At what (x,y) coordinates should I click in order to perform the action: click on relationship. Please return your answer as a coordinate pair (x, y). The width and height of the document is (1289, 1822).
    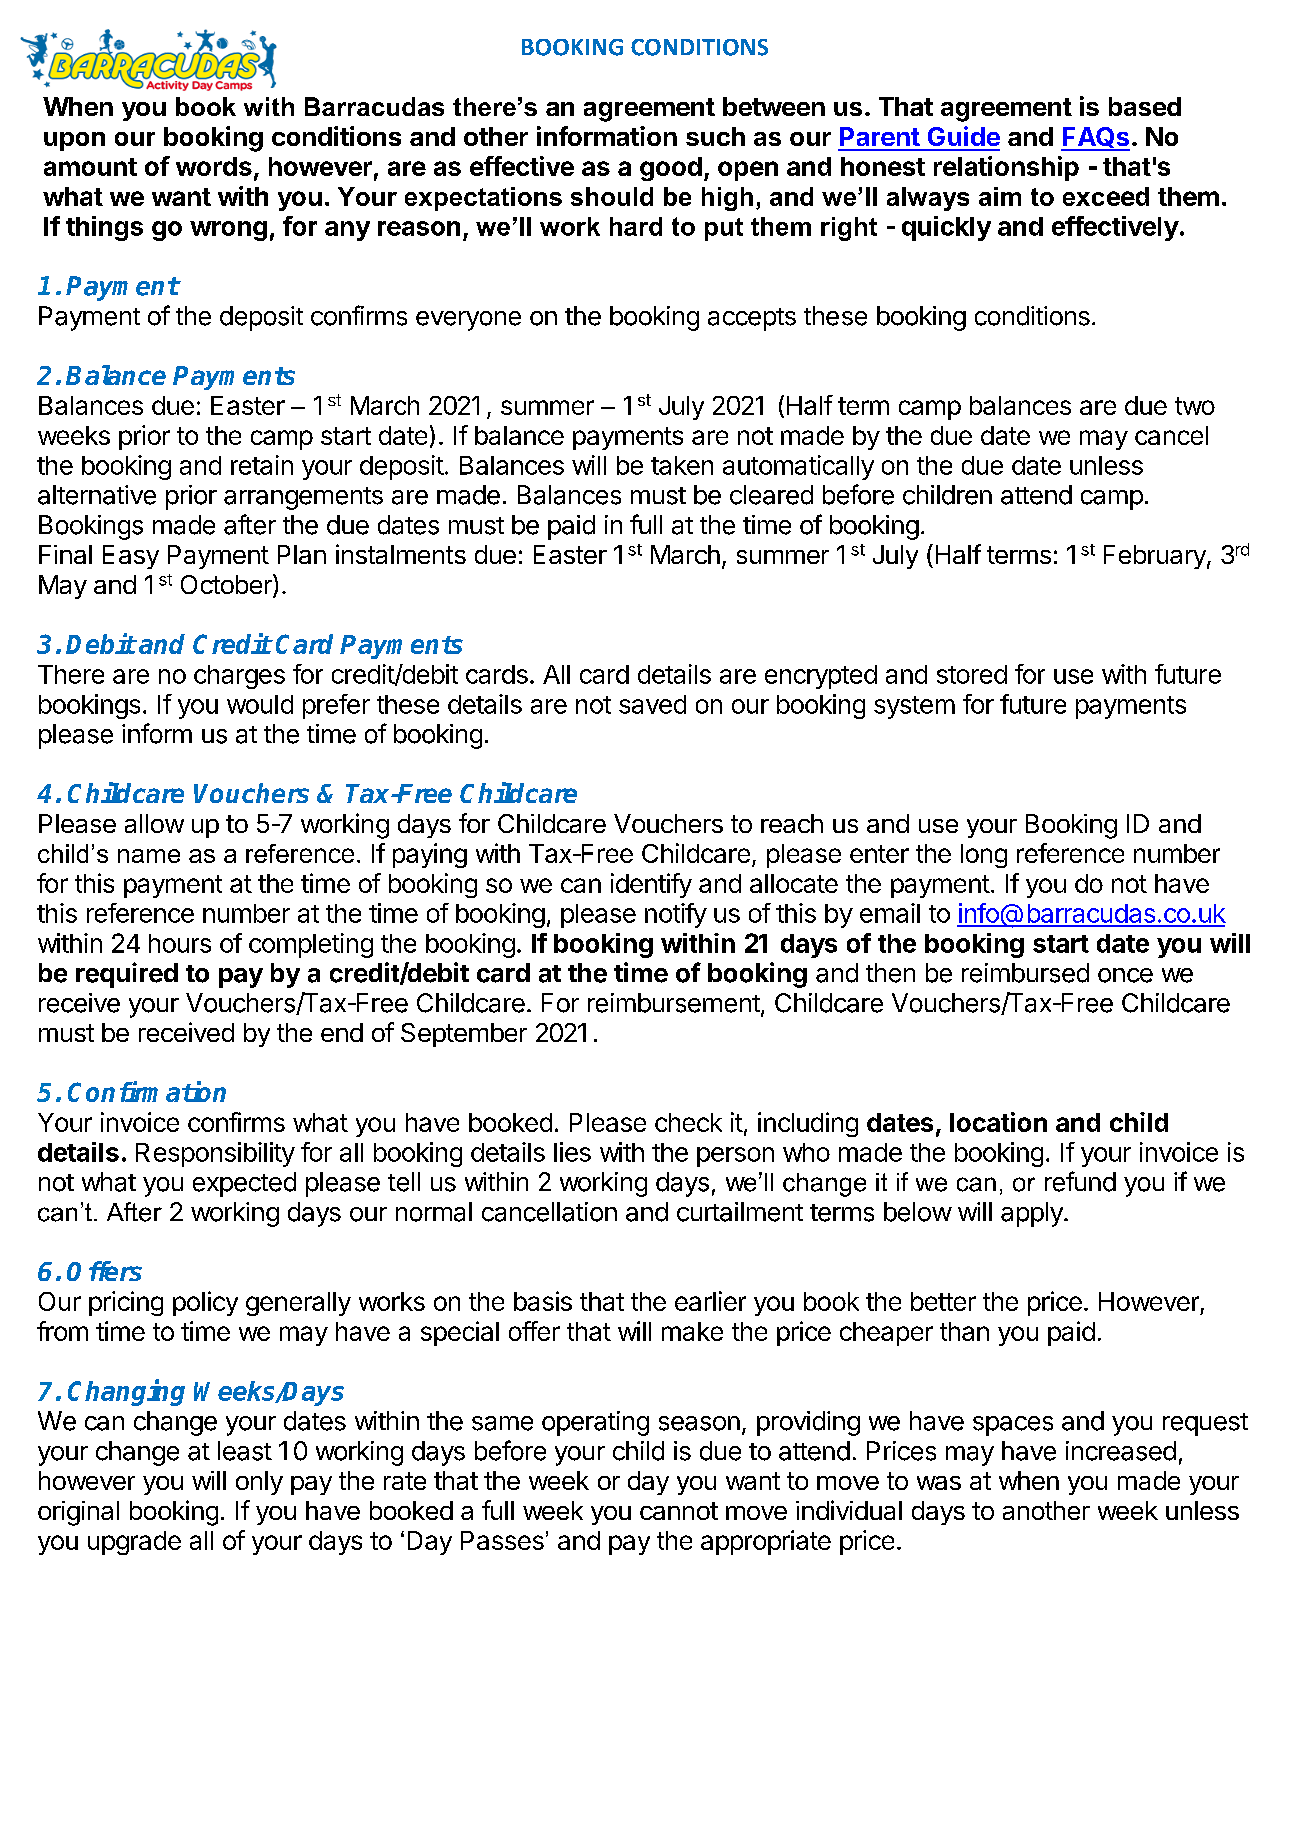
    Looking at the image, I should click on (1006, 168).
